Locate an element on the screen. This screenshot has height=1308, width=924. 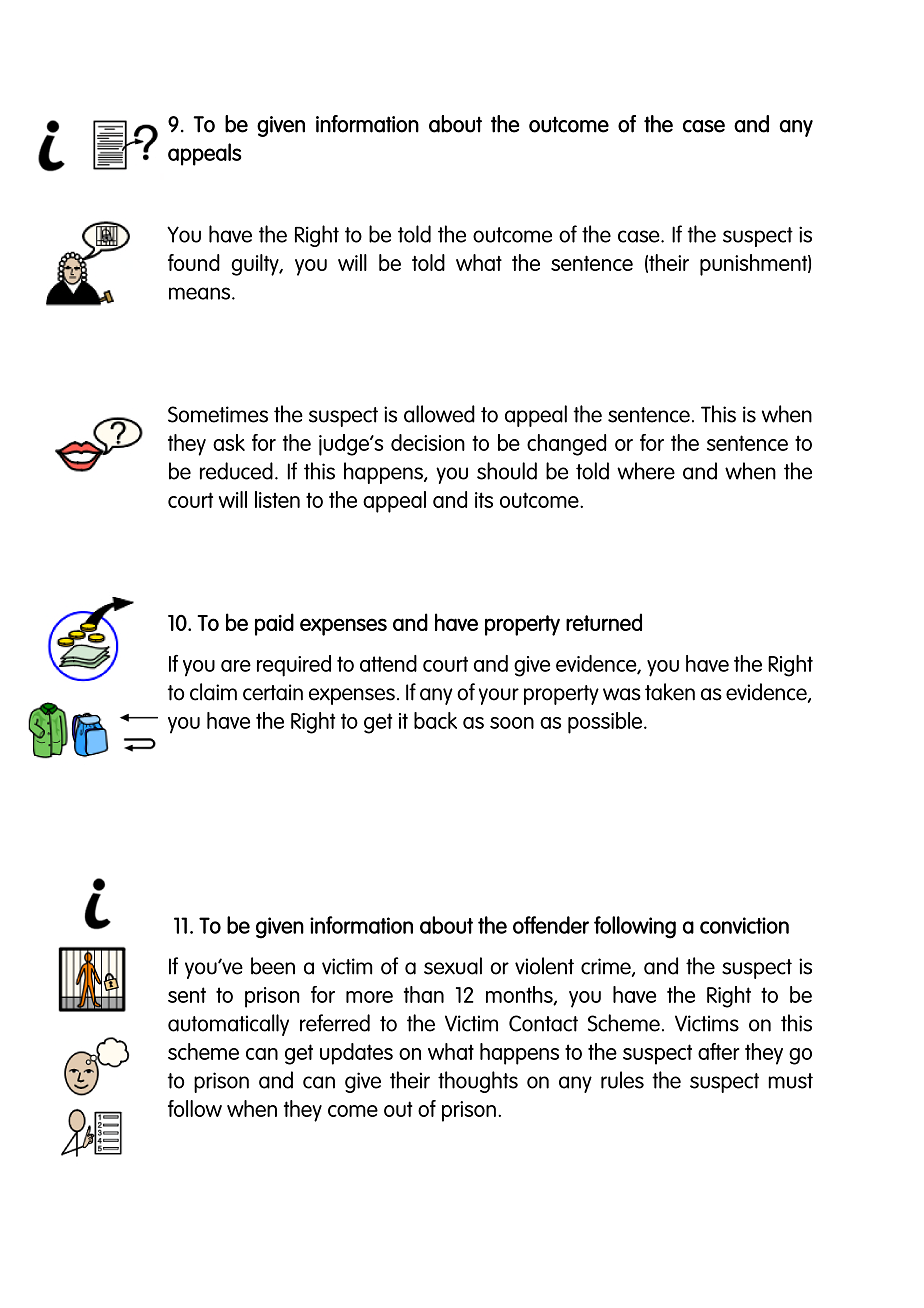
allowed is located at coordinates (439, 414).
